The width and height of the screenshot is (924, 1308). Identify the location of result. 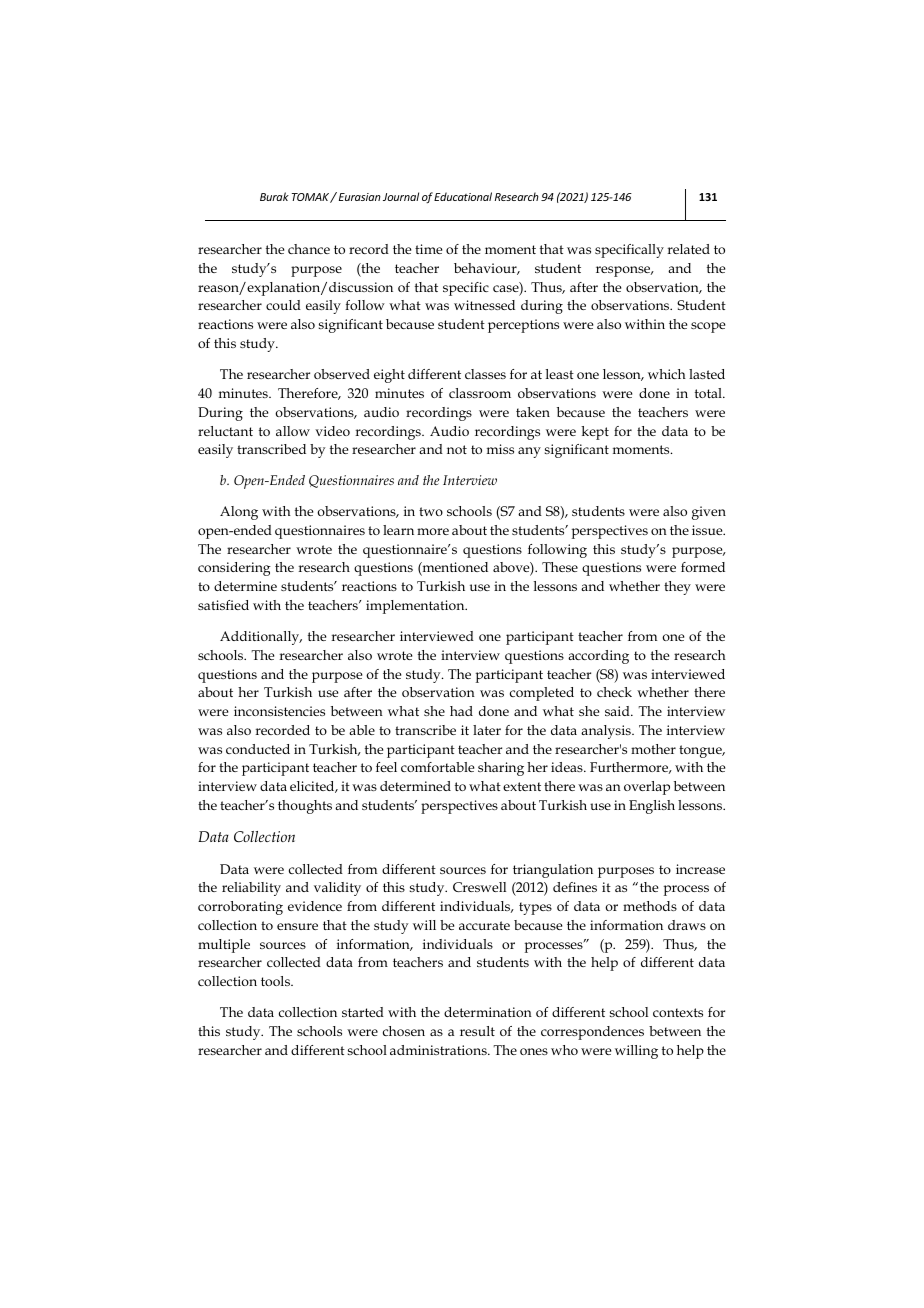
(477, 1031).
